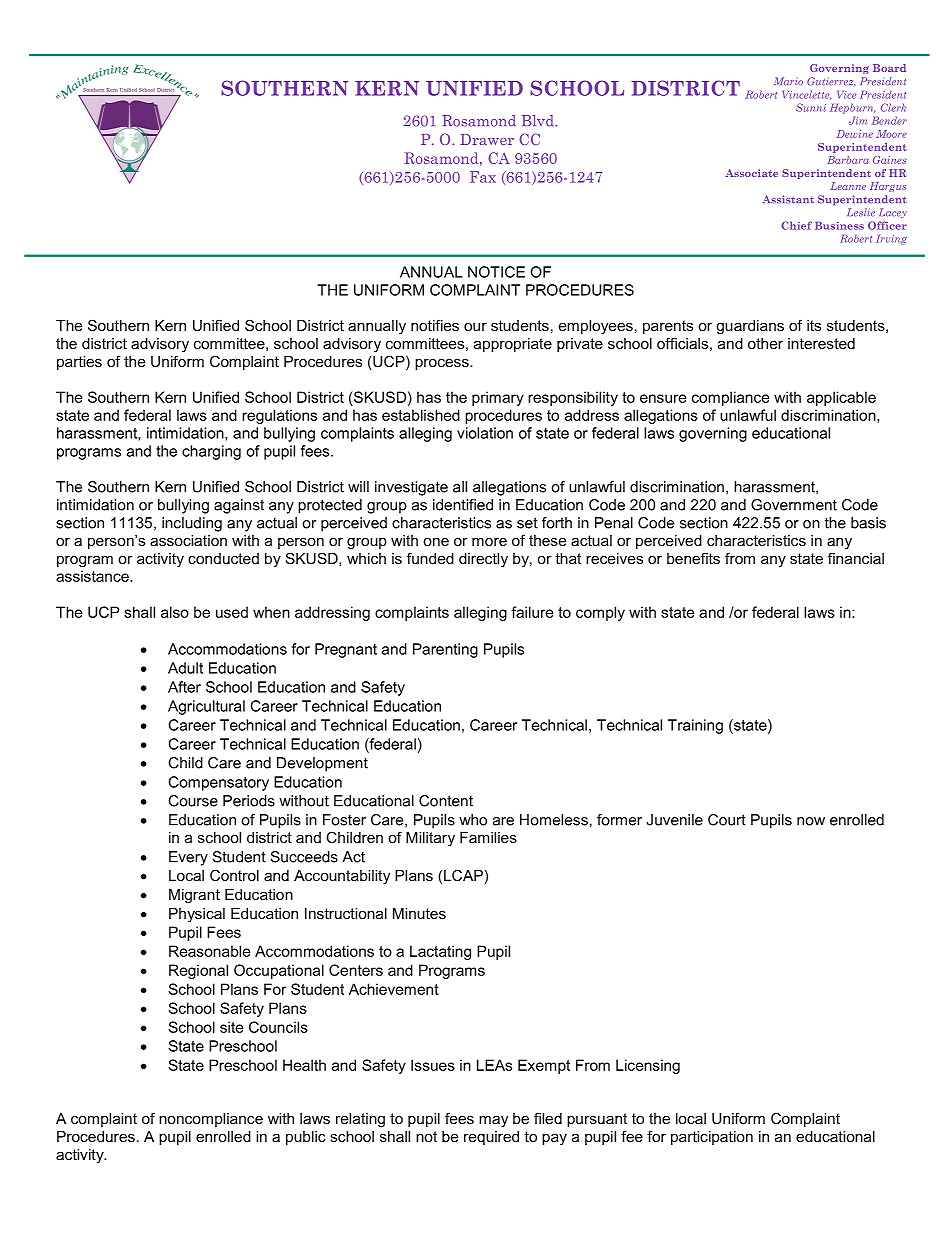 The image size is (952, 1233). What do you see at coordinates (532, 612) in the image?
I see `failure` at bounding box center [532, 612].
